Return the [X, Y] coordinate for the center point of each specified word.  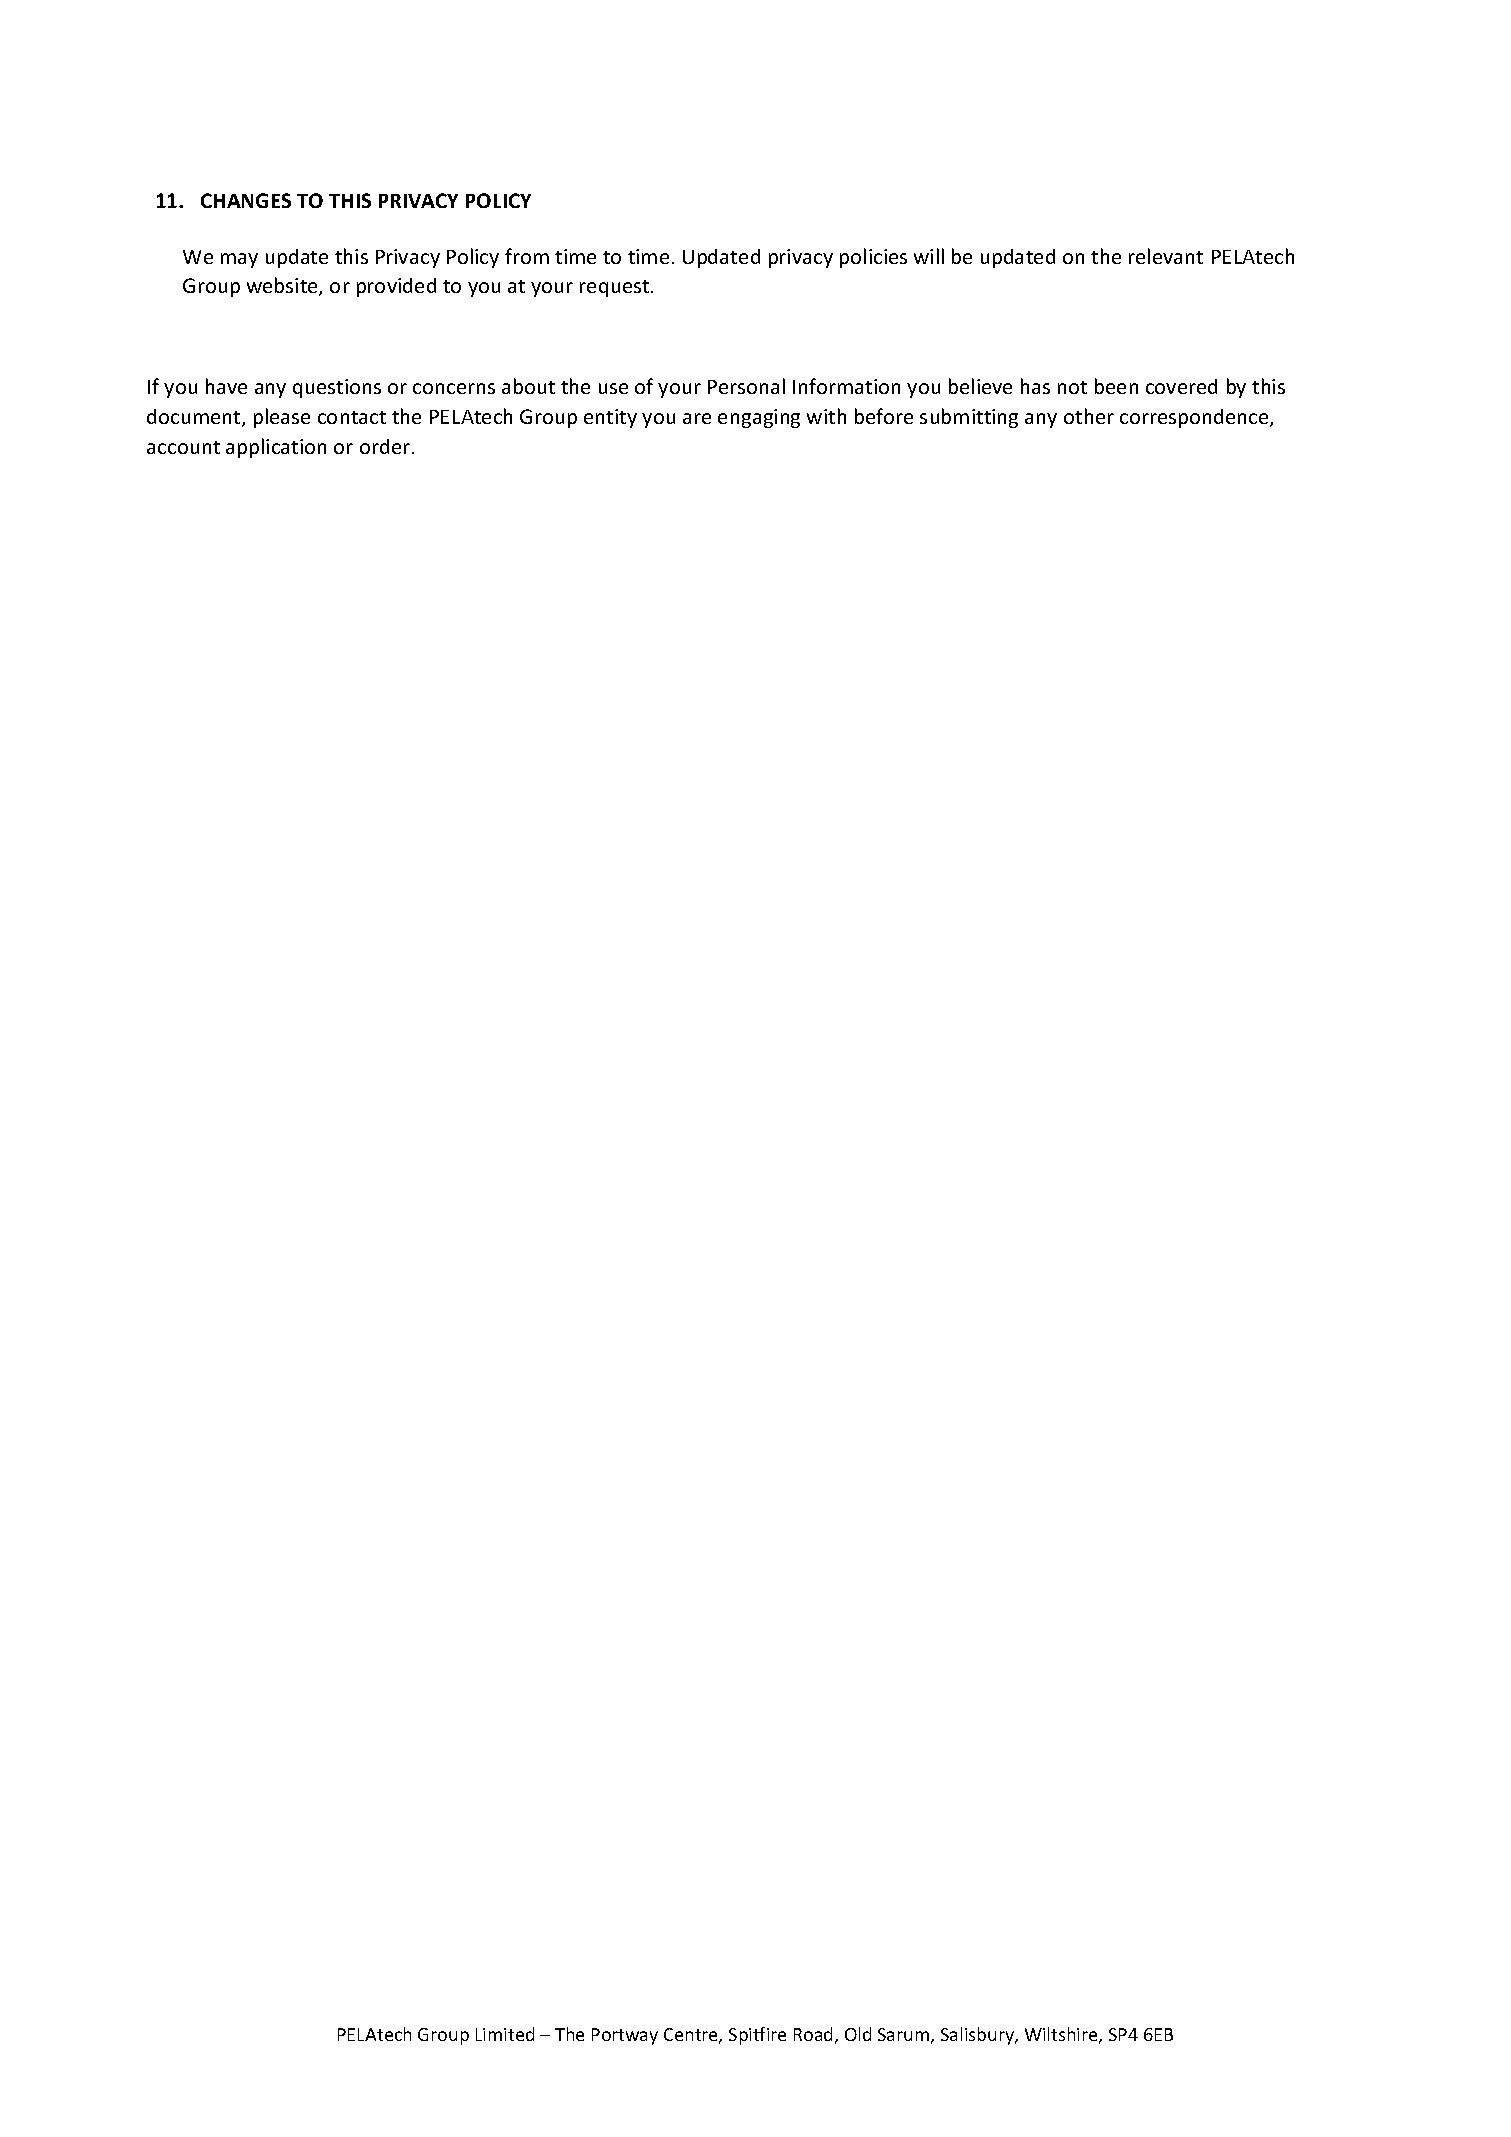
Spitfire [757, 2036]
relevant [1166, 256]
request [616, 288]
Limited [505, 2034]
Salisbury [978, 2036]
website [283, 286]
